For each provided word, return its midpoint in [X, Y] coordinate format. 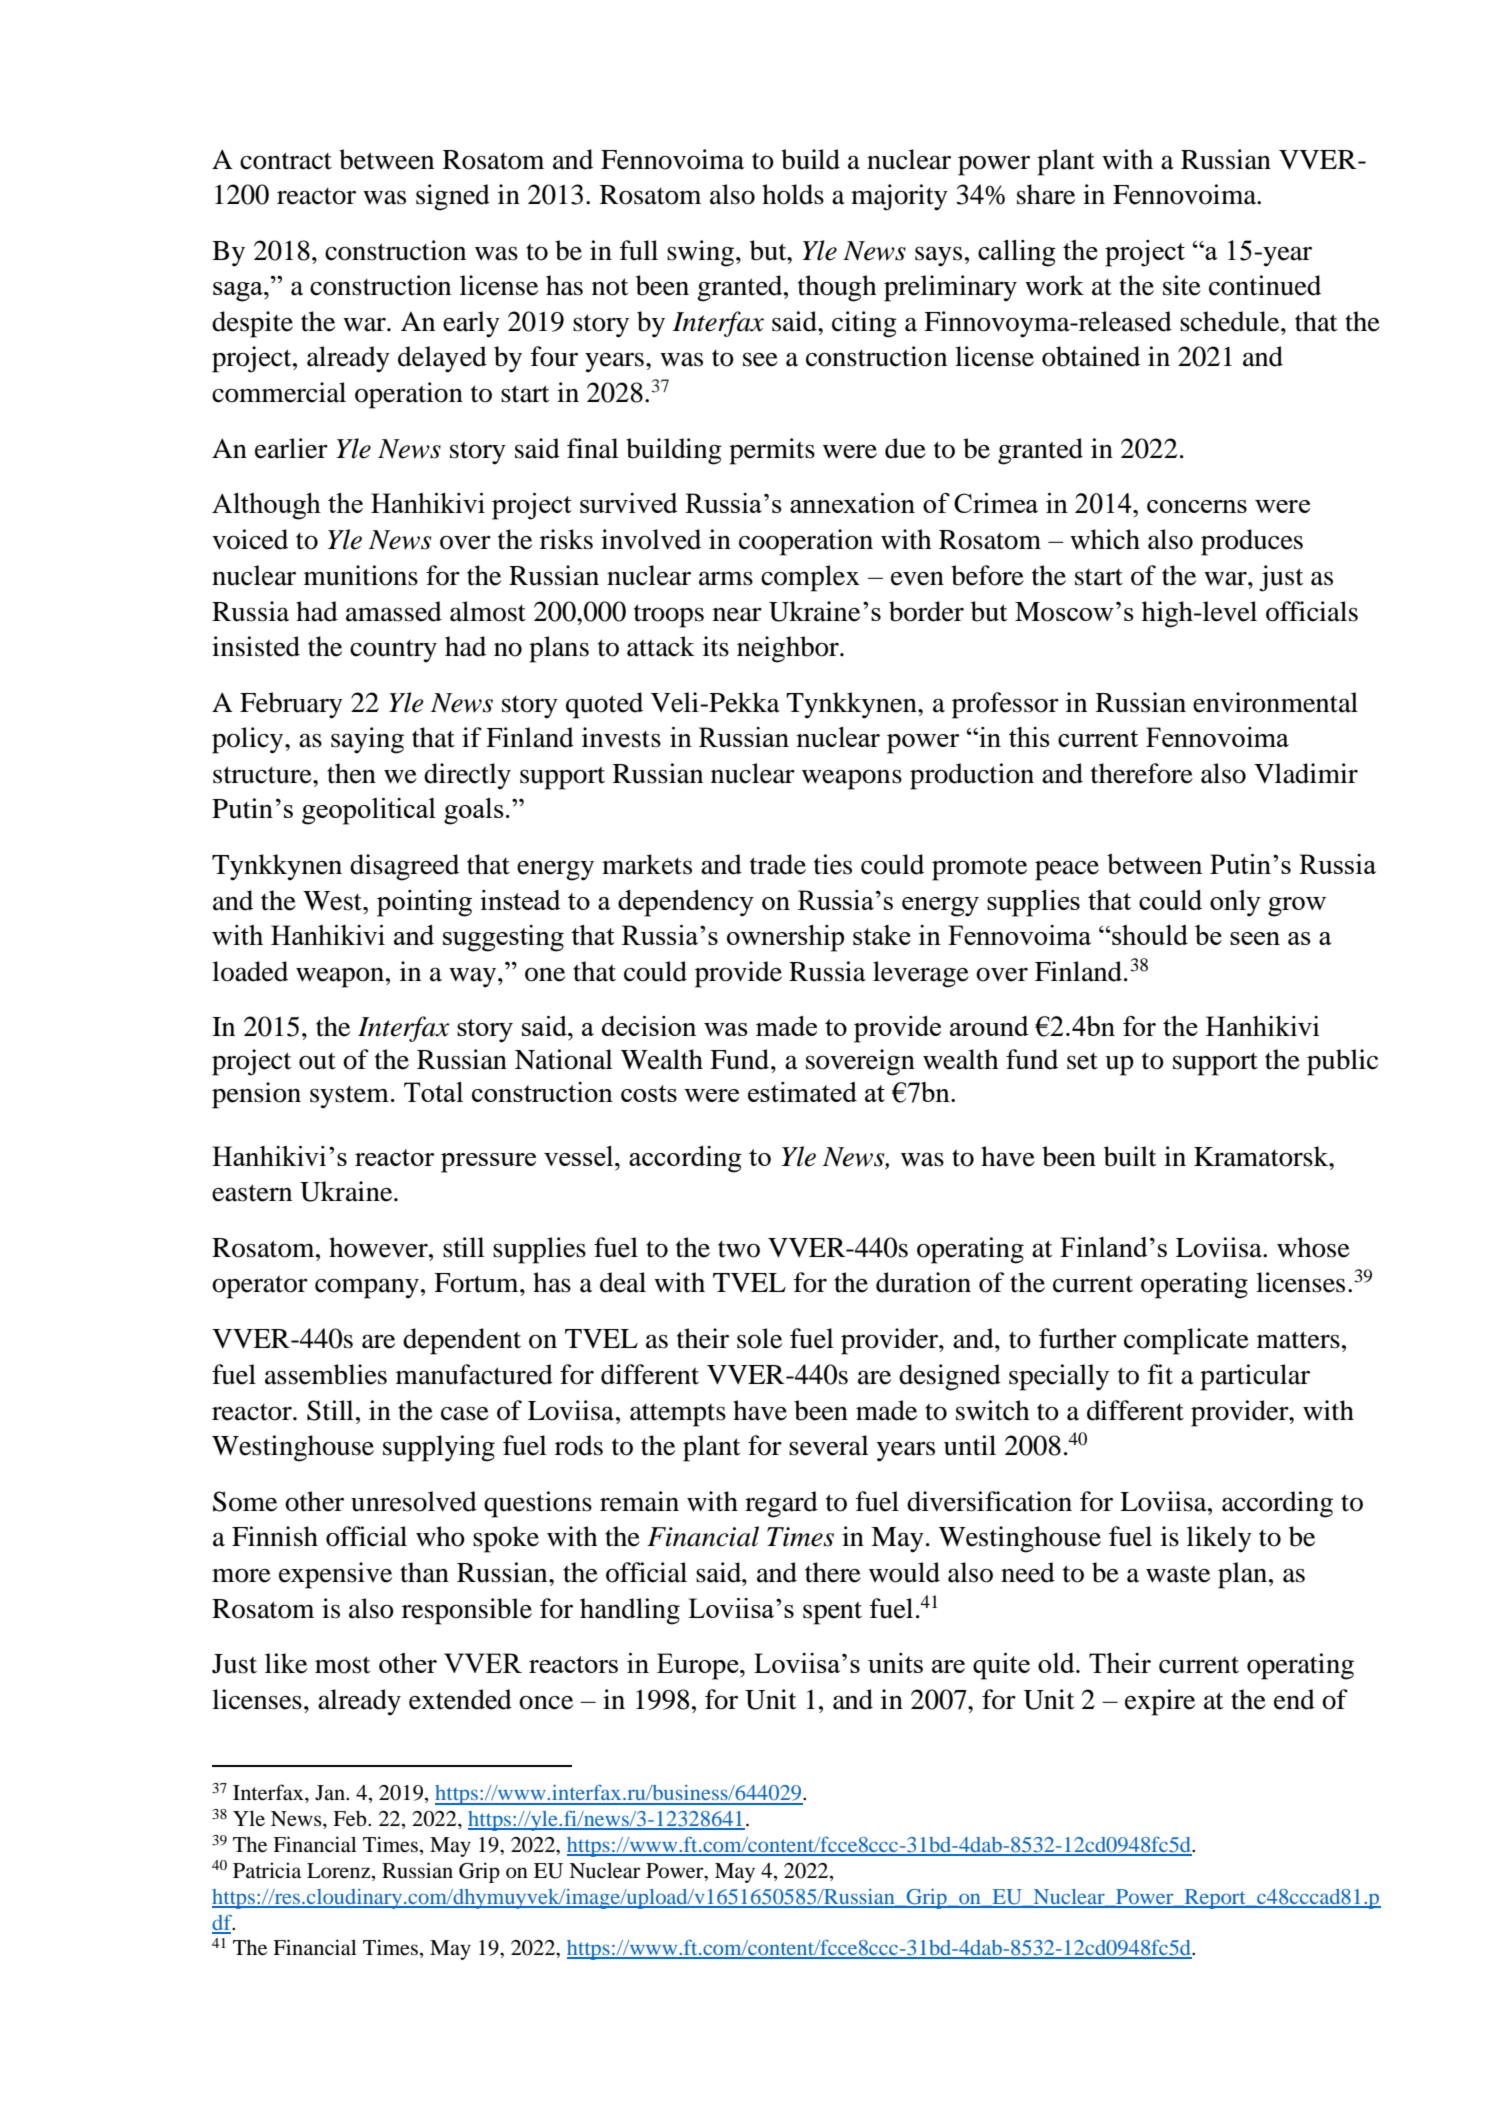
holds [793, 194]
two [739, 1249]
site [1182, 285]
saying [367, 740]
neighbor [789, 649]
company [367, 1288]
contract [286, 161]
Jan [331, 1792]
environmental [1275, 702]
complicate [1186, 1341]
